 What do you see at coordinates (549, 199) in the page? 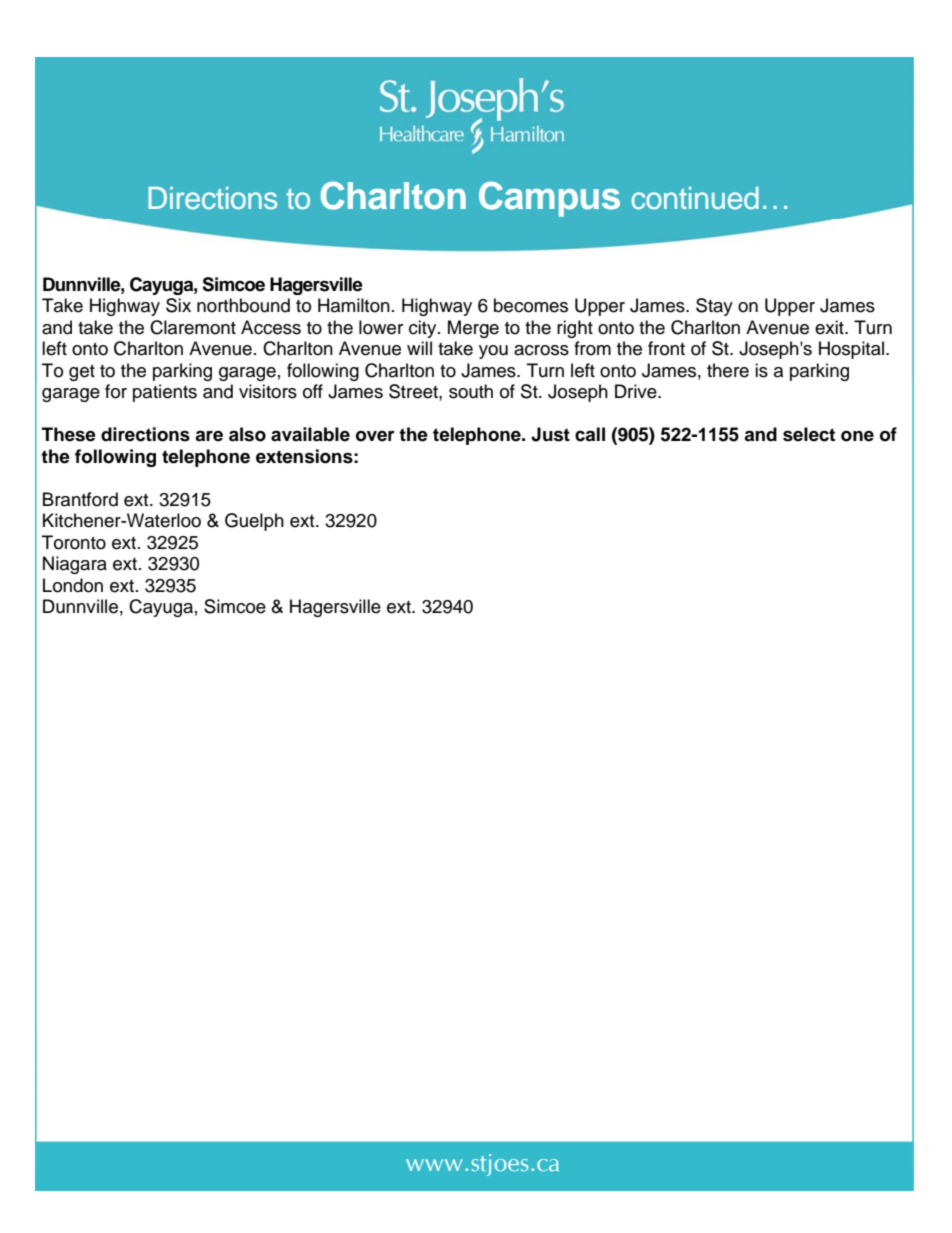
I see `Campus` at bounding box center [549, 199].
